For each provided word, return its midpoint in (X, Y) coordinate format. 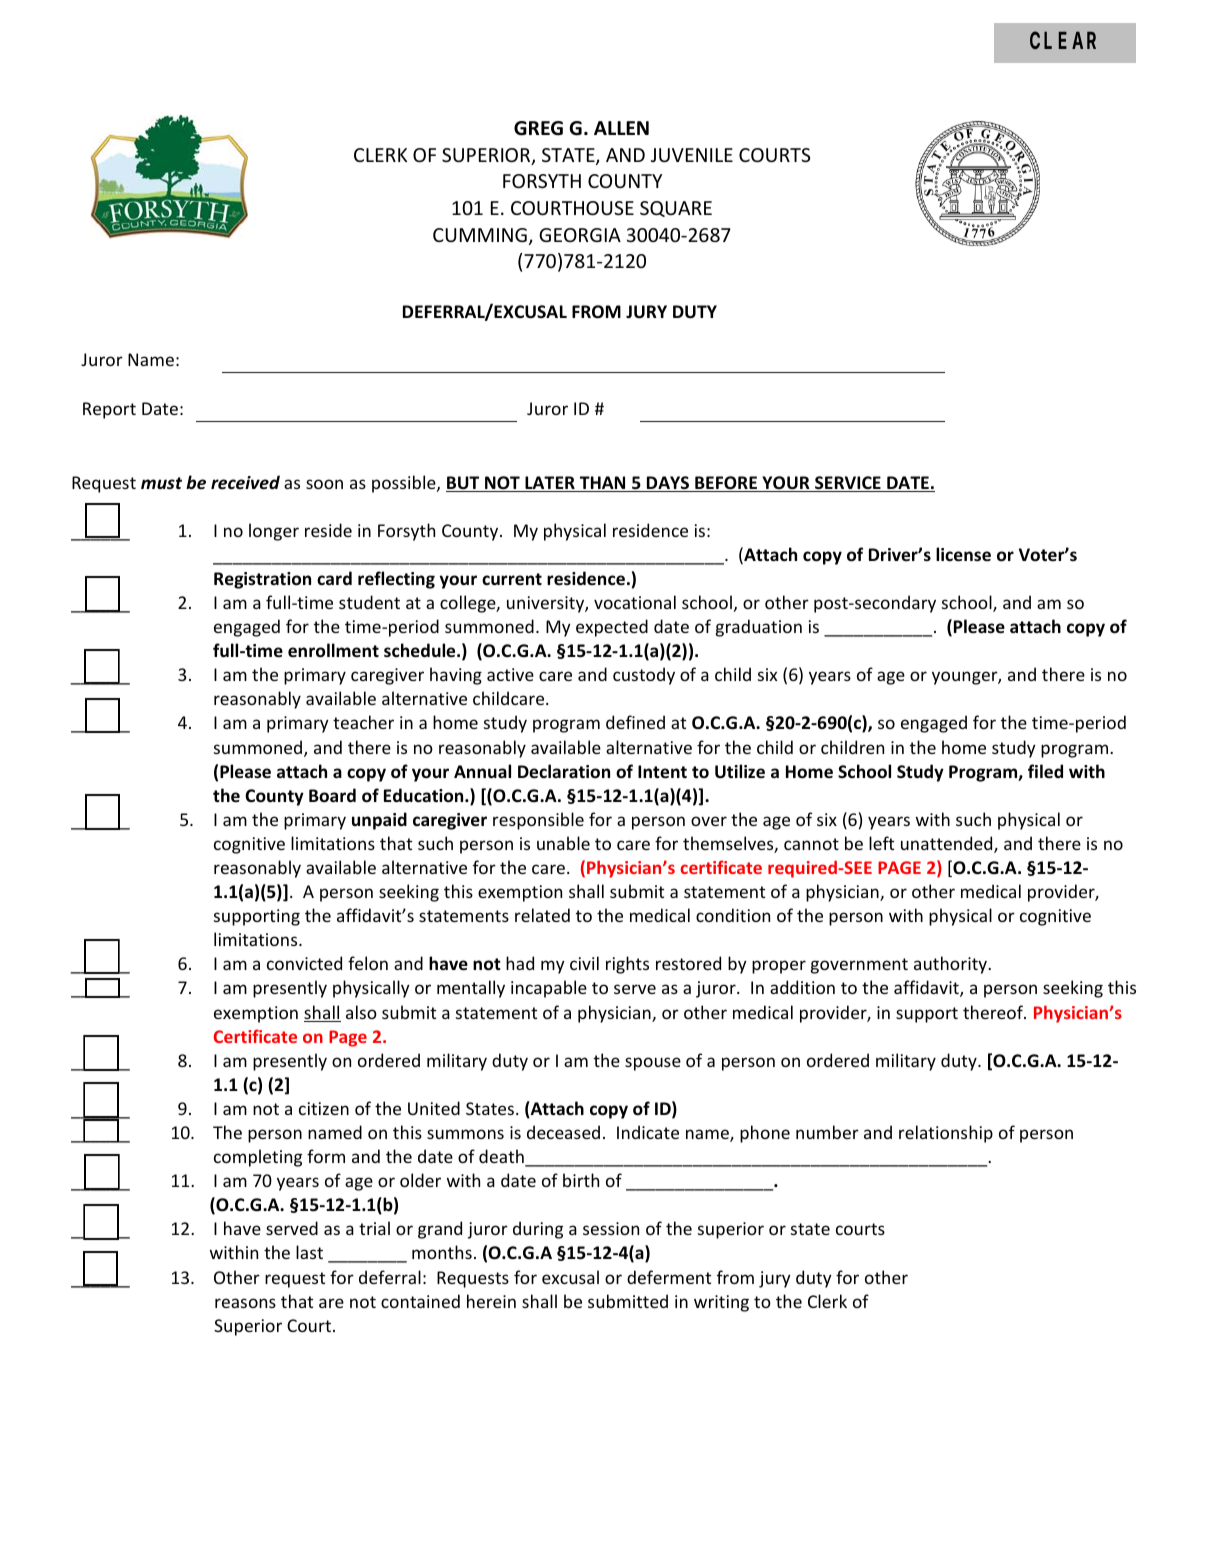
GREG (538, 128)
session (611, 1228)
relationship (946, 1134)
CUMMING (480, 235)
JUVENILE (692, 155)
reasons (245, 1303)
